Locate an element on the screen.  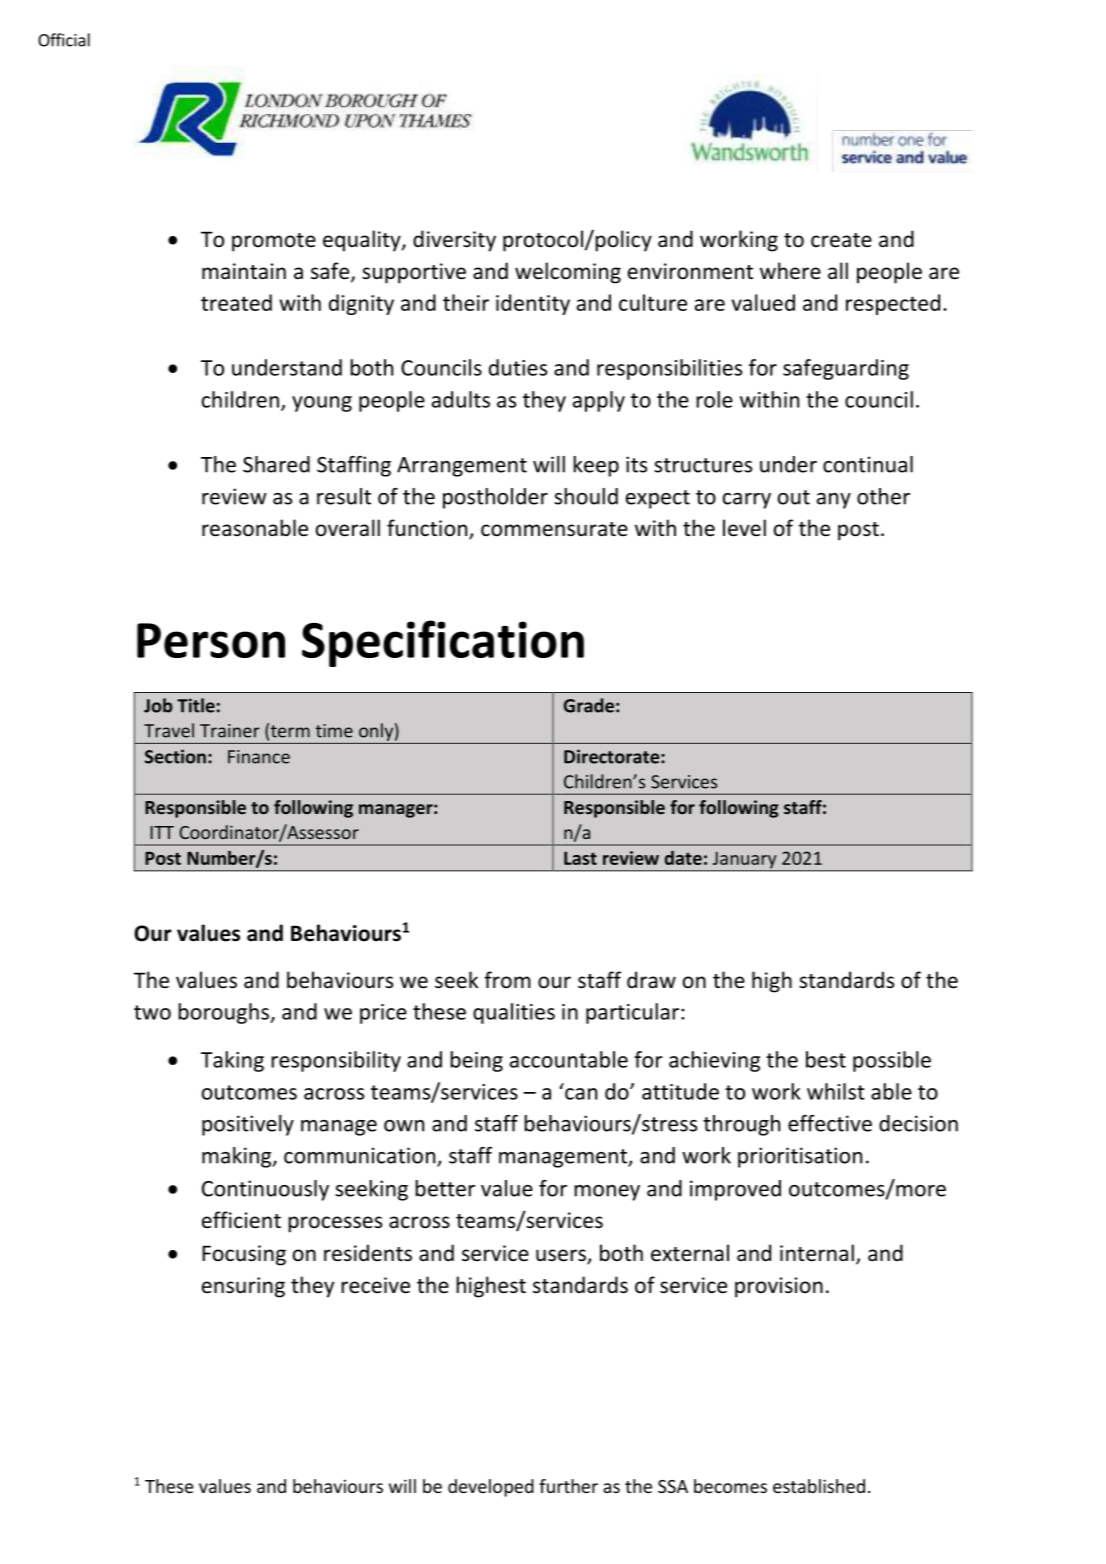
Grade is located at coordinates (589, 705).
